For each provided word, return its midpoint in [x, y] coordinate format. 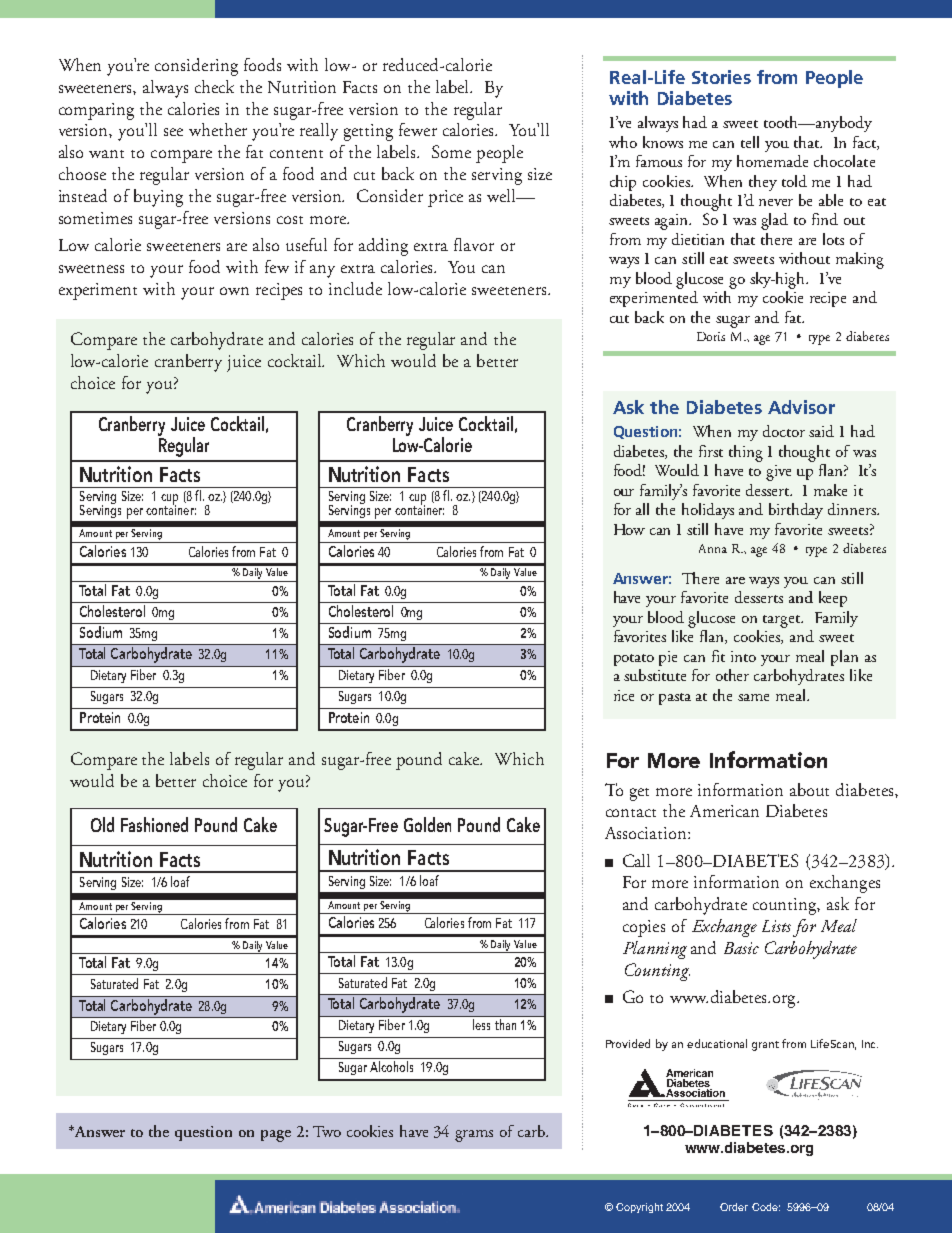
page [276, 1136]
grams [474, 1136]
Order [734, 1207]
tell [750, 142]
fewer [418, 129]
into [743, 656]
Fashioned [154, 824]
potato [634, 660]
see [173, 132]
